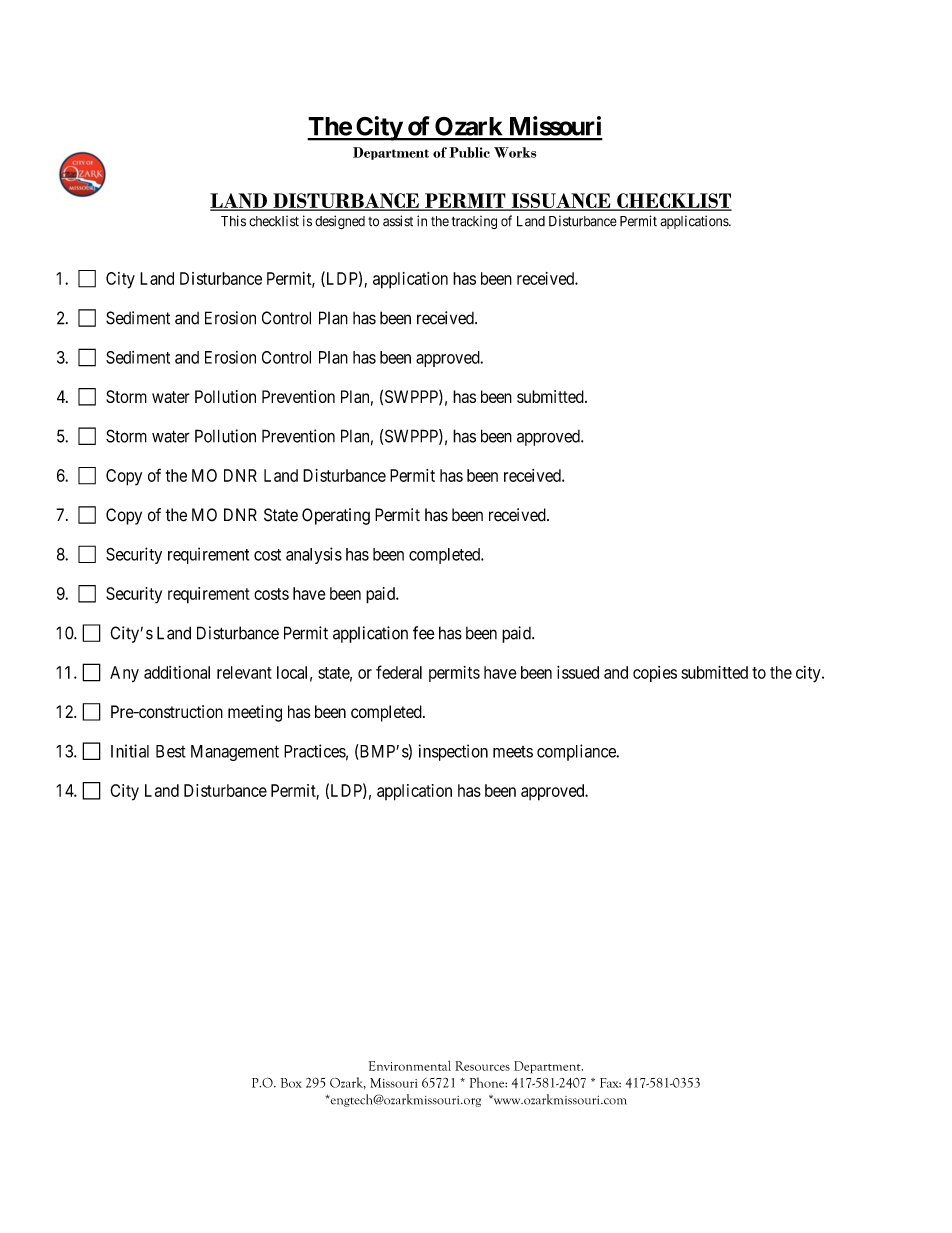  Describe the element at coordinates (314, 555) in the screenshot. I see `analysis` at that location.
